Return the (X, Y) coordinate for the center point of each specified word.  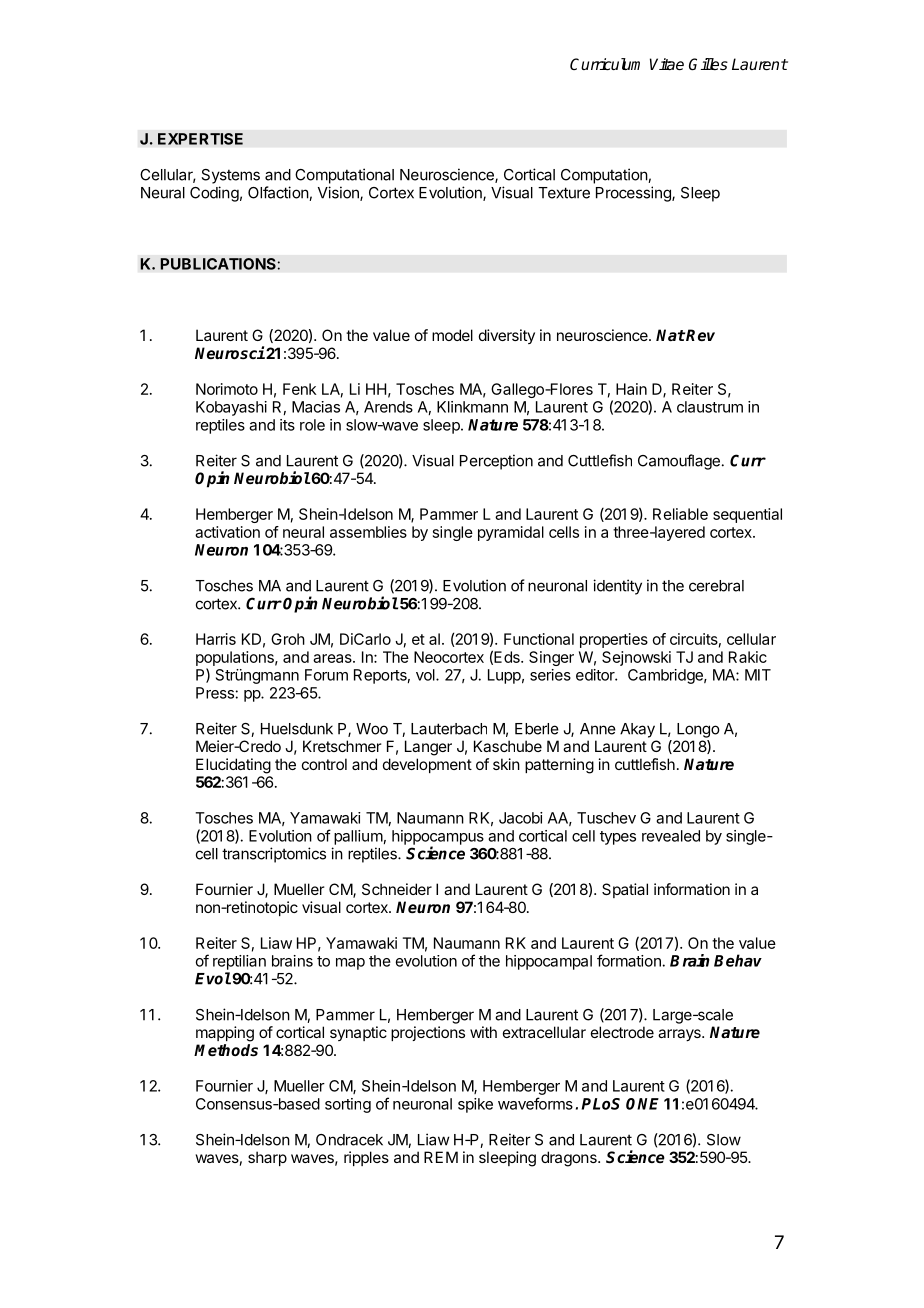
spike (475, 1105)
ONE (642, 1104)
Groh (288, 639)
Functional (539, 639)
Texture (564, 193)
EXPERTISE (200, 139)
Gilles (708, 64)
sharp (267, 1158)
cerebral (716, 586)
